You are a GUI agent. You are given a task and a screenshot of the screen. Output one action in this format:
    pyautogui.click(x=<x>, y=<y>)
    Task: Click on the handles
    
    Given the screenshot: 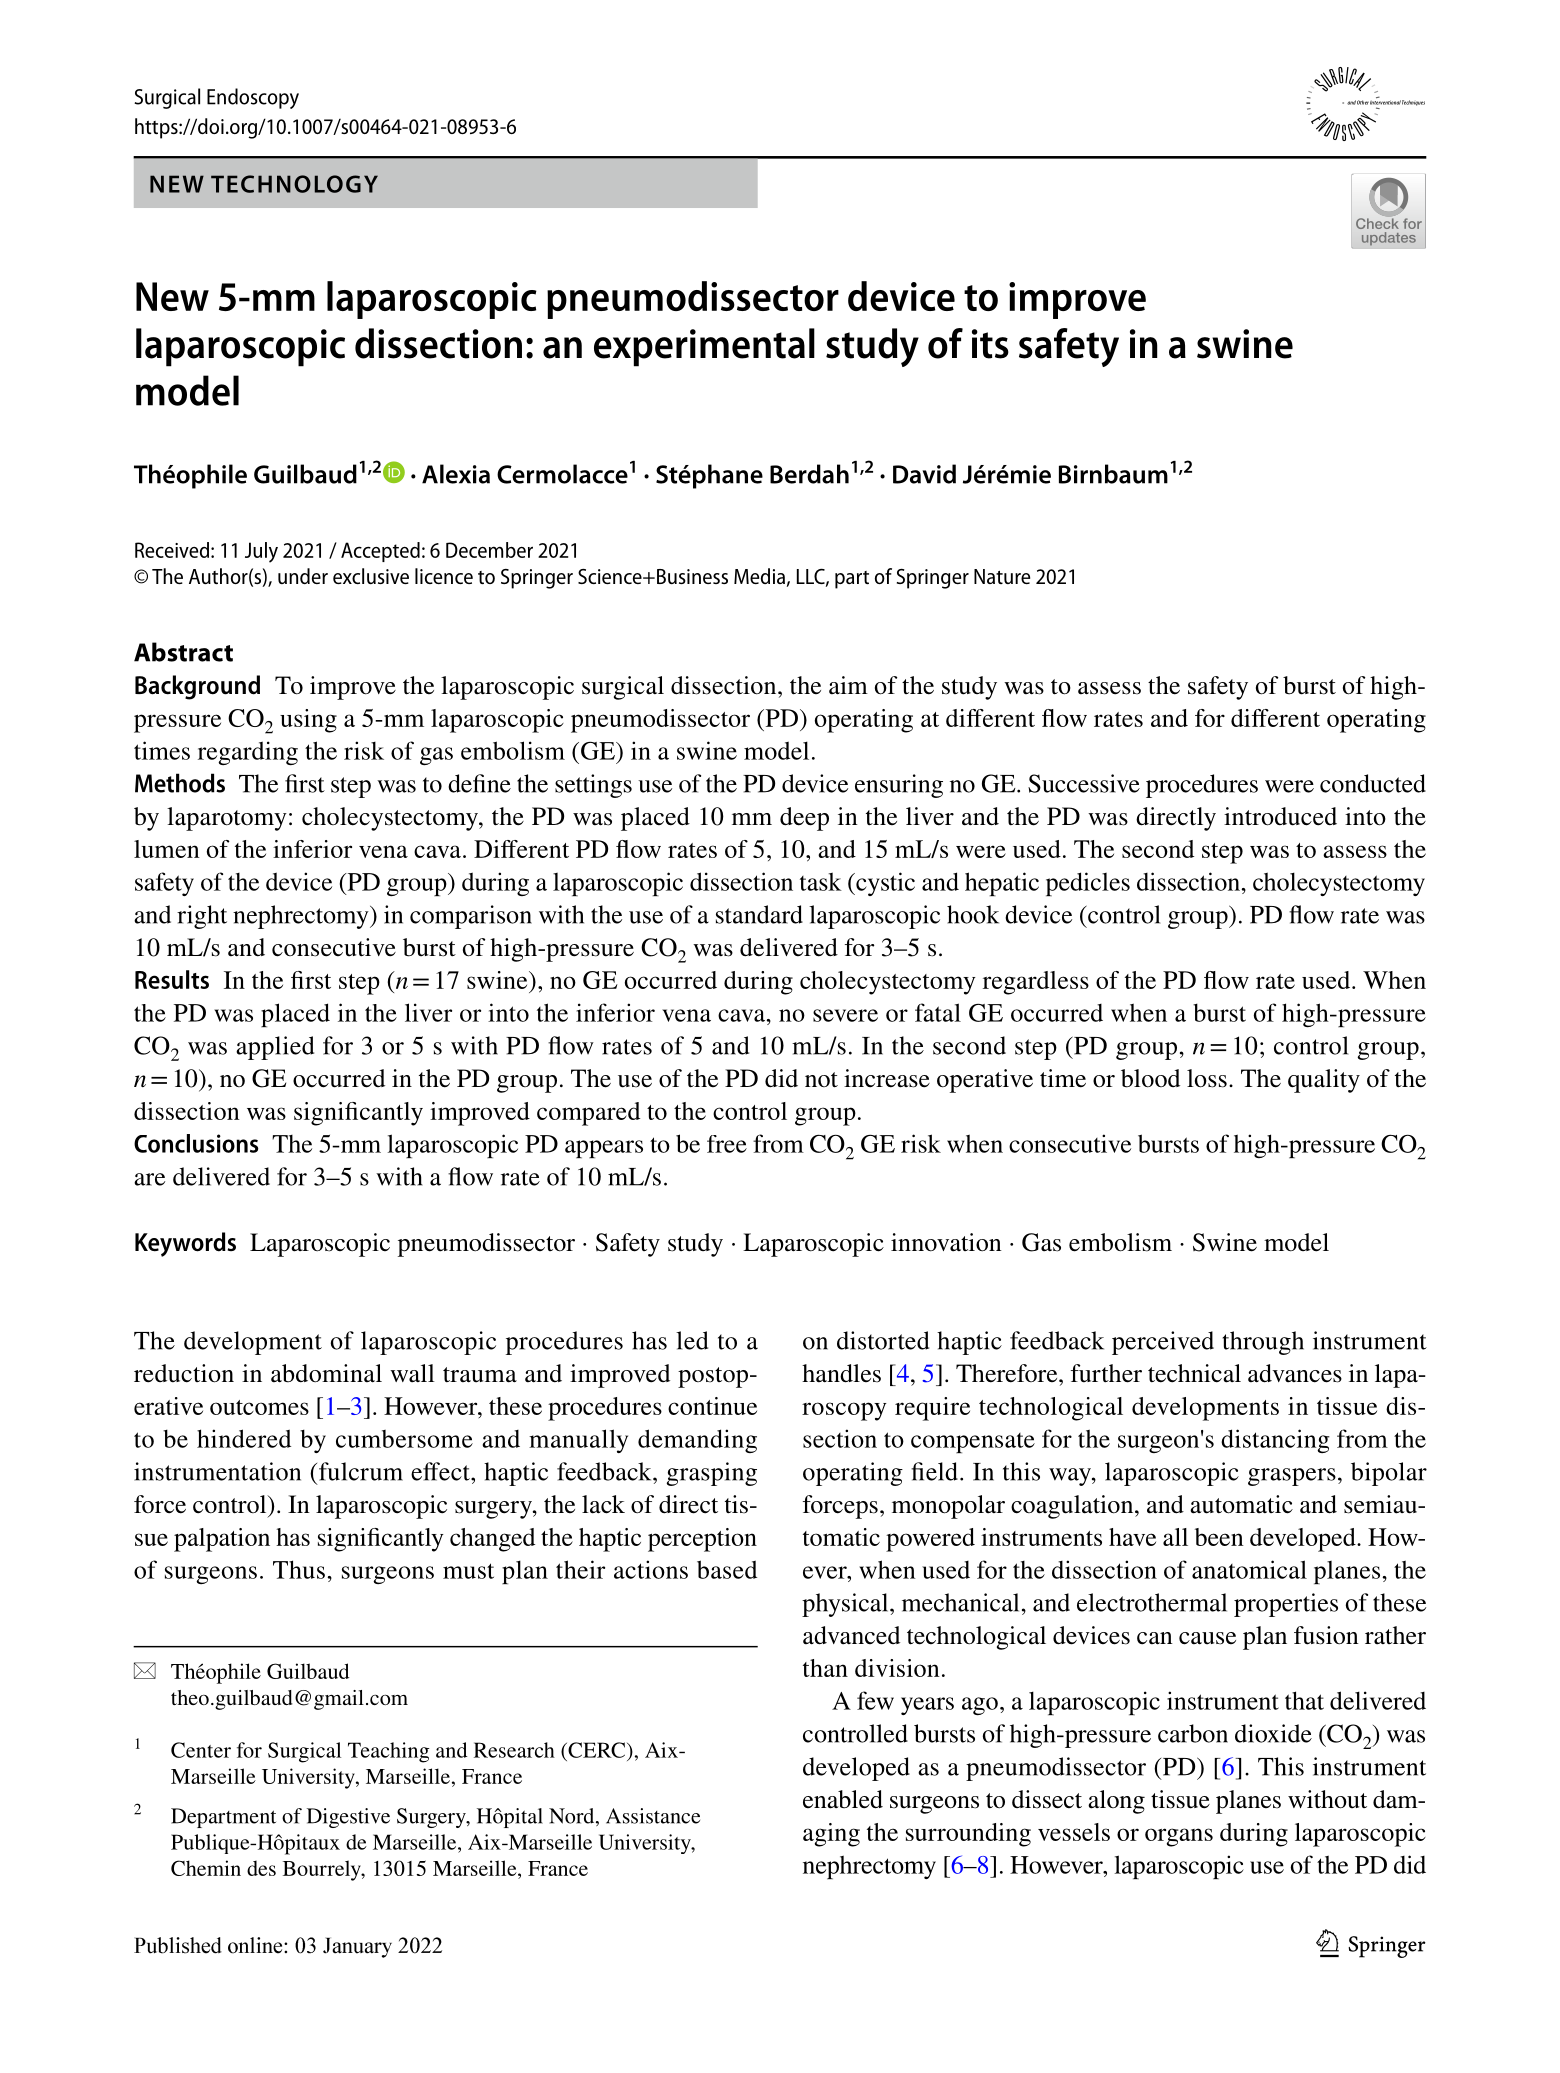 What is the action you would take?
    pyautogui.click(x=841, y=1373)
